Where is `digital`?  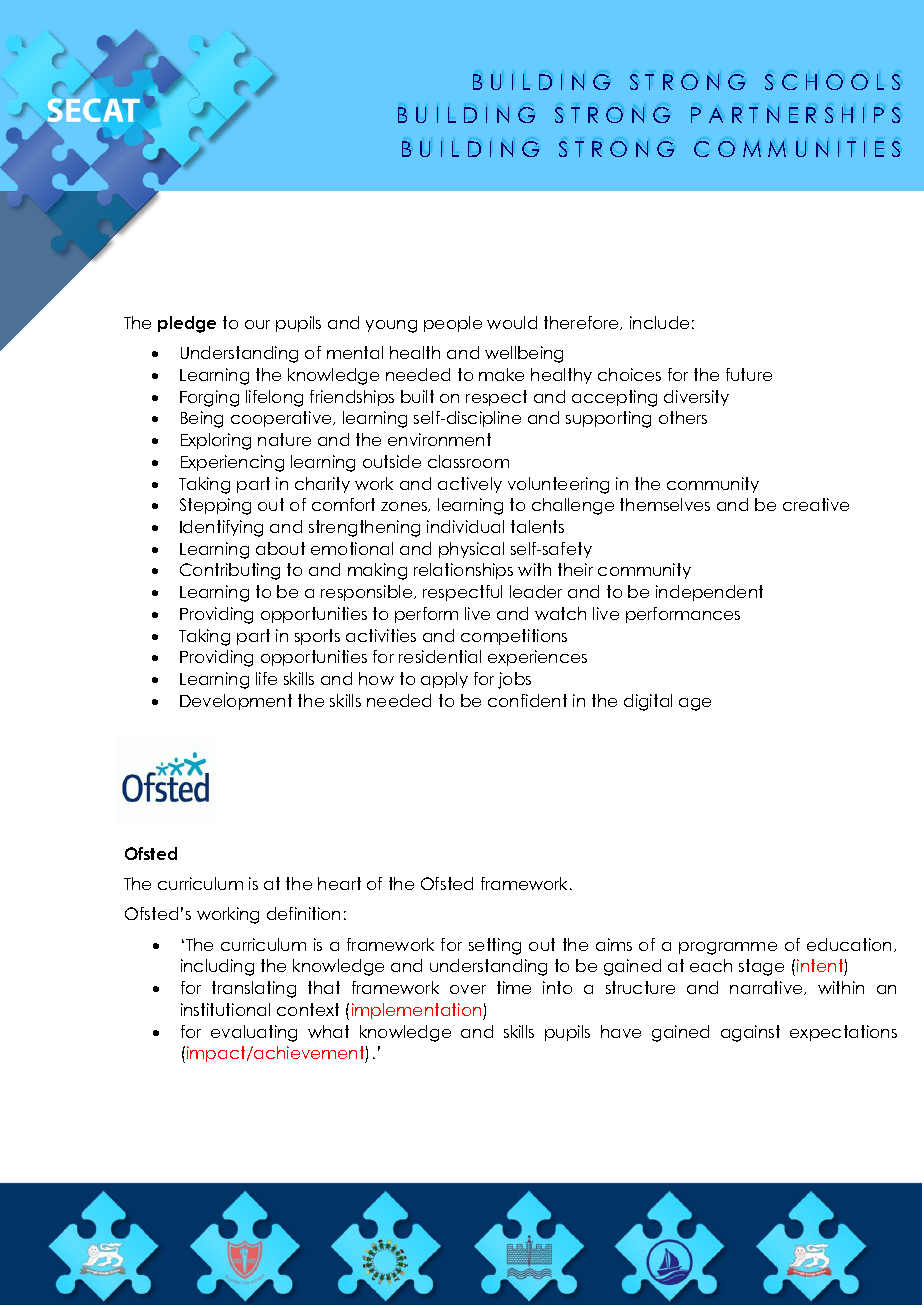
digital is located at coordinates (648, 702).
